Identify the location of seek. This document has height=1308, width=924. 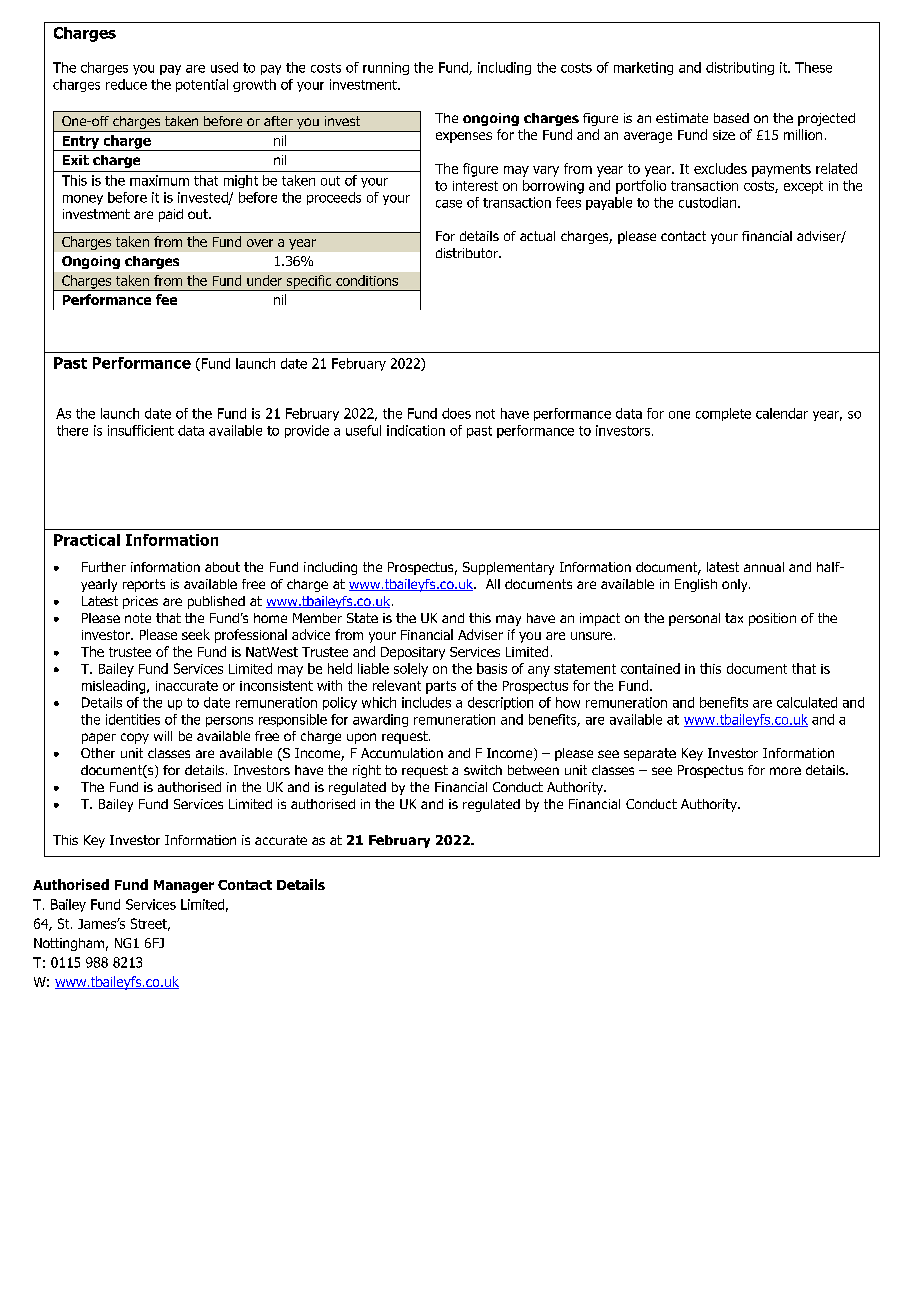
(196, 634).
